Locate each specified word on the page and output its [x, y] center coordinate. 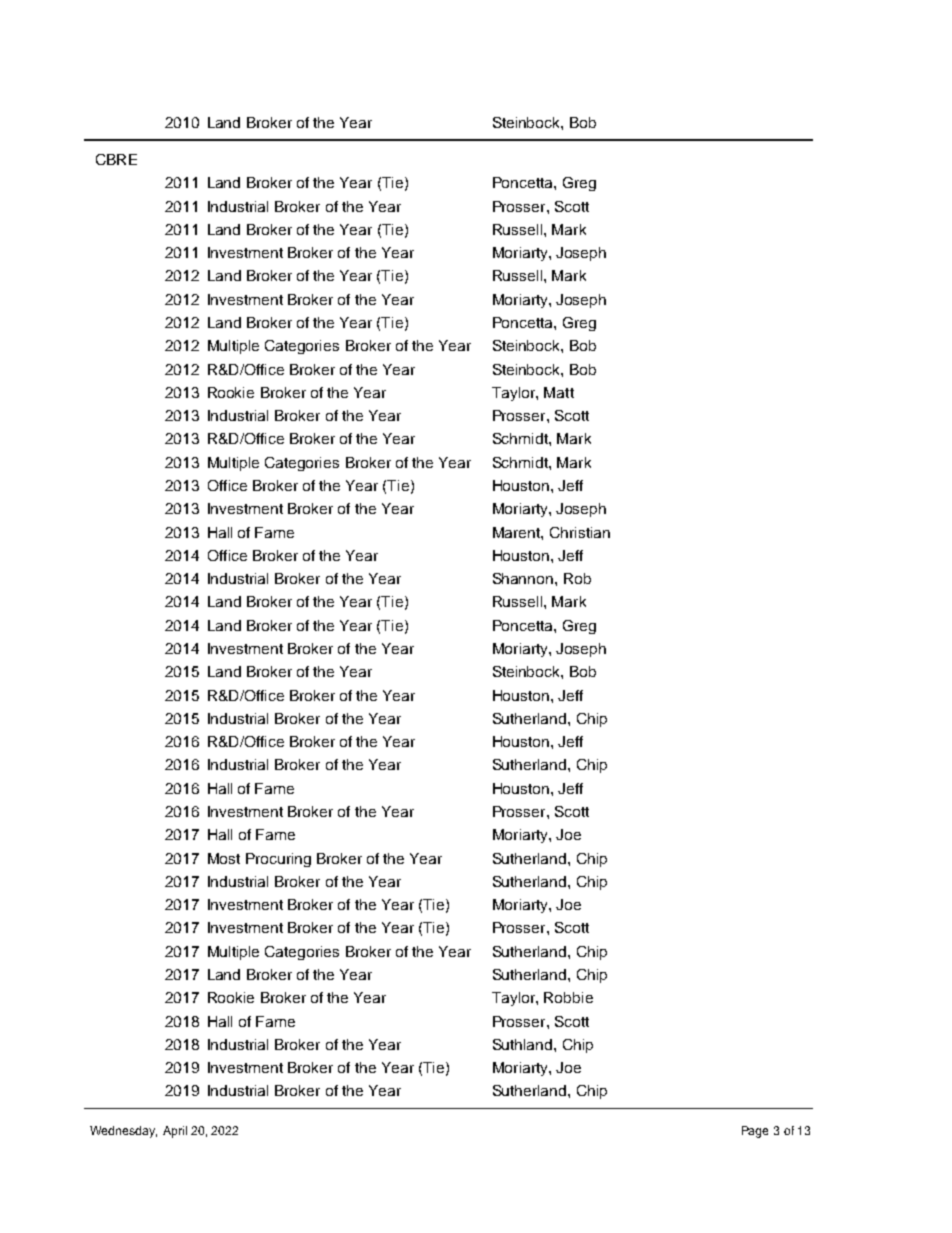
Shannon [524, 578]
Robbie [568, 997]
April [175, 1132]
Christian [580, 532]
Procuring [278, 860]
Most [224, 858]
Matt [559, 392]
